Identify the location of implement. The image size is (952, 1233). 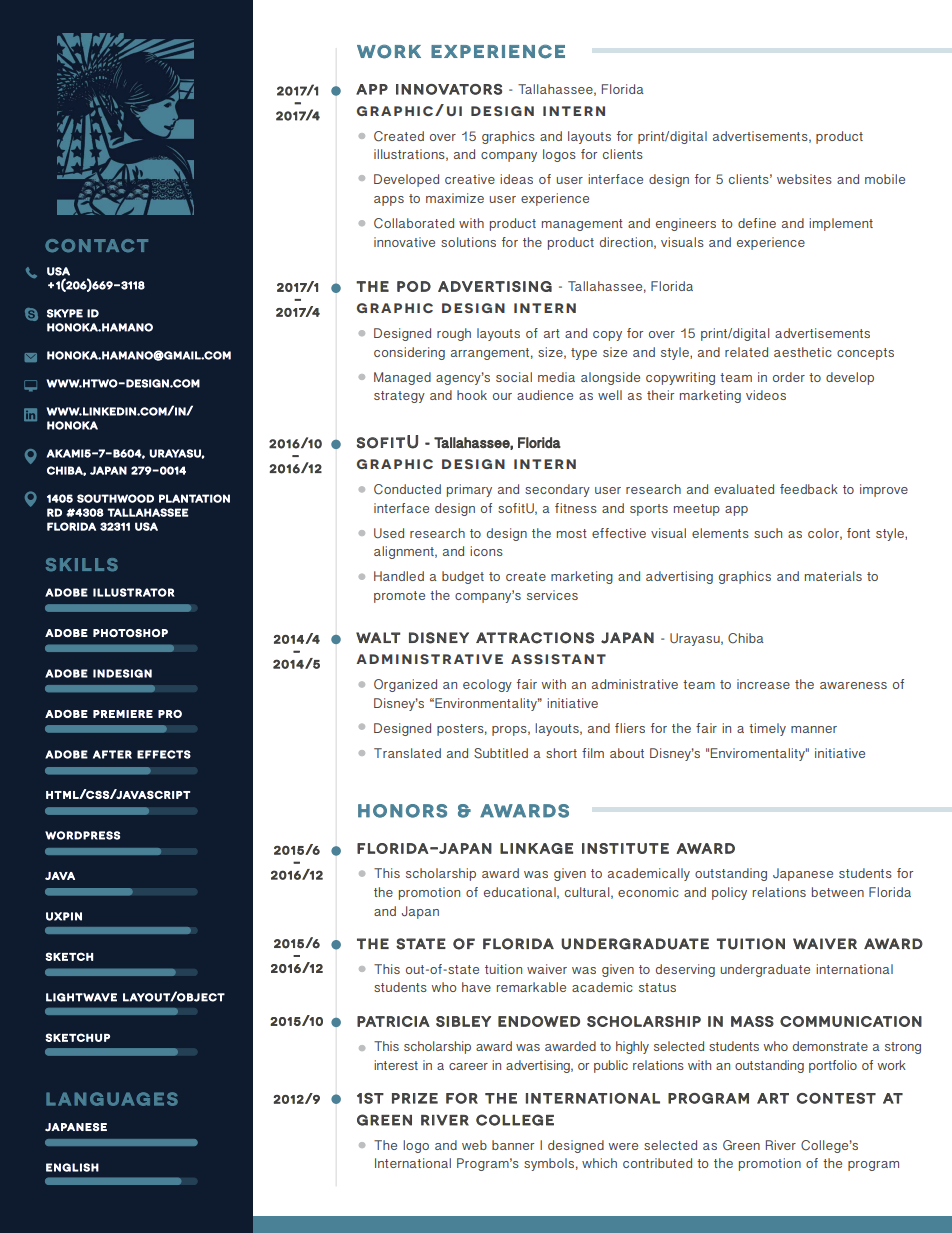
(841, 224).
